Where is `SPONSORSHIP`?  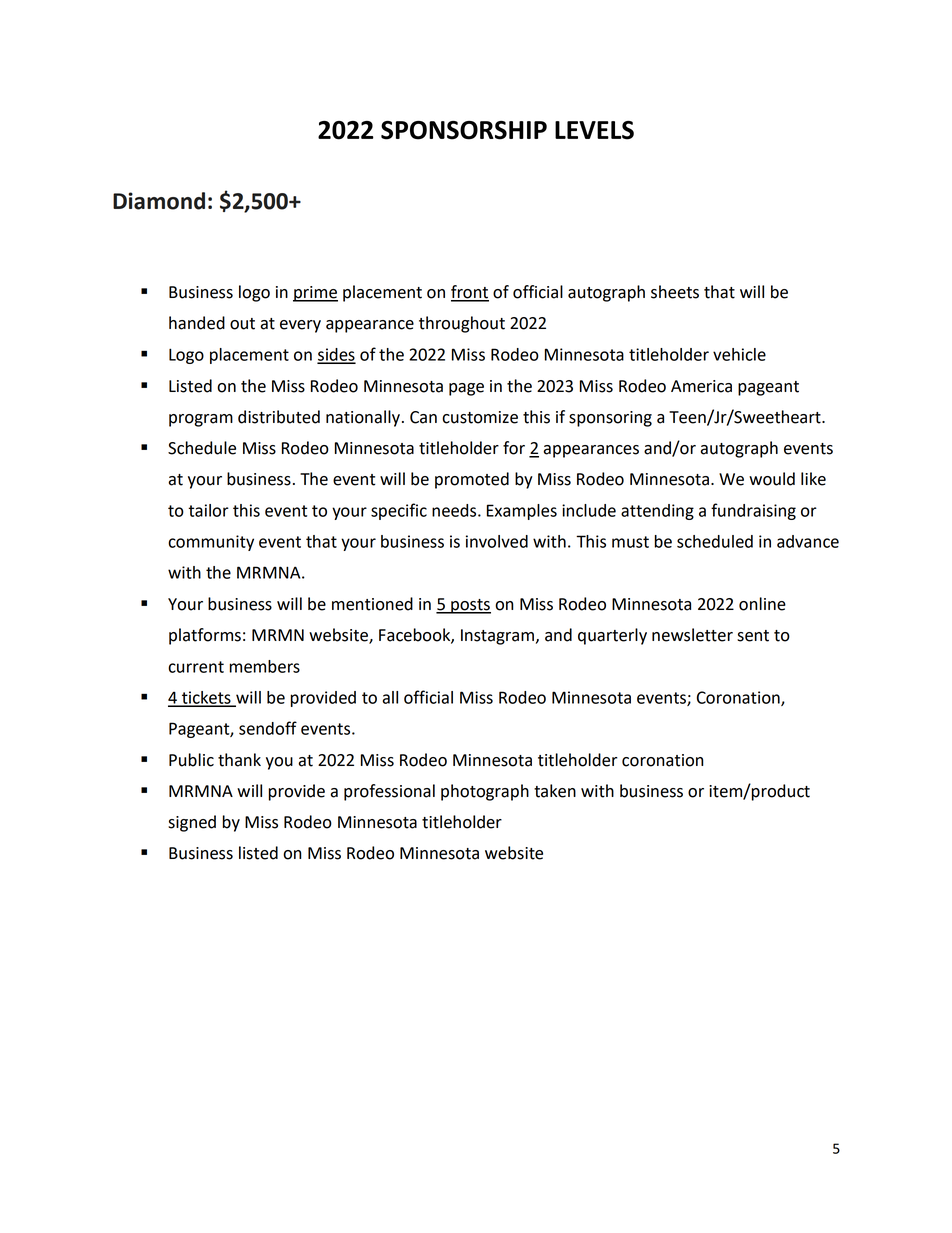 SPONSORSHIP is located at coordinates (464, 130).
